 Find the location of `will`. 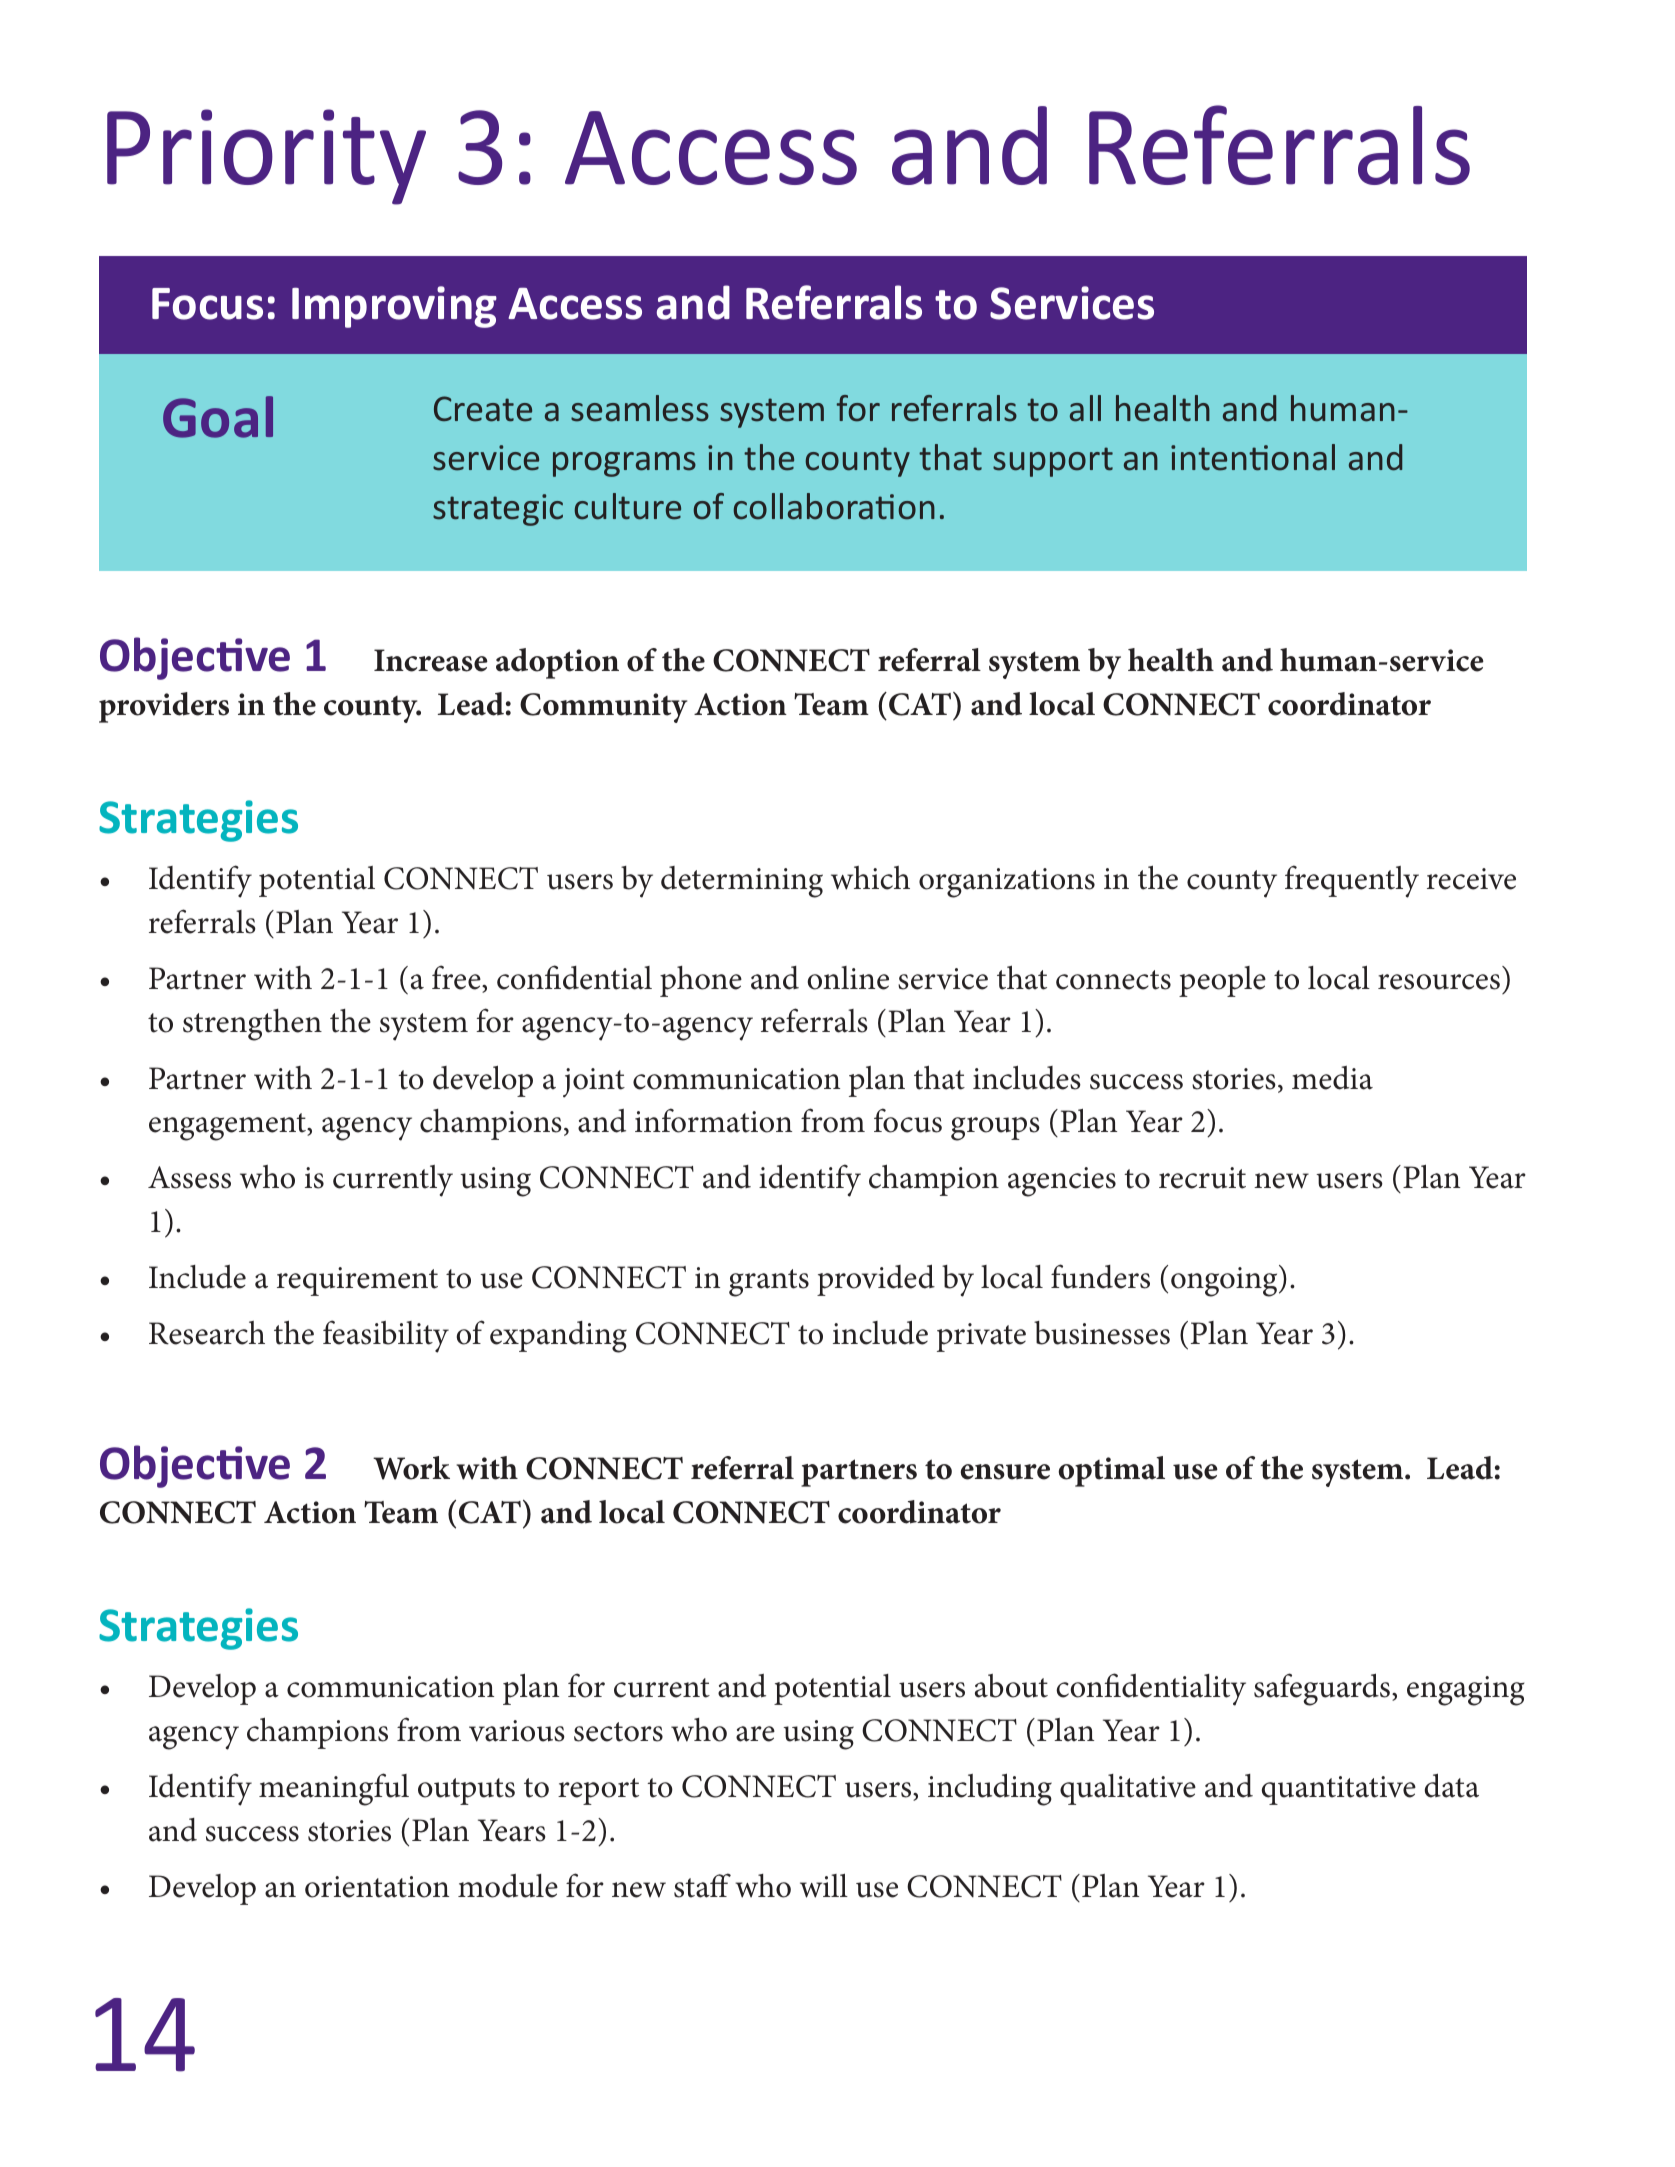

will is located at coordinates (824, 1886).
